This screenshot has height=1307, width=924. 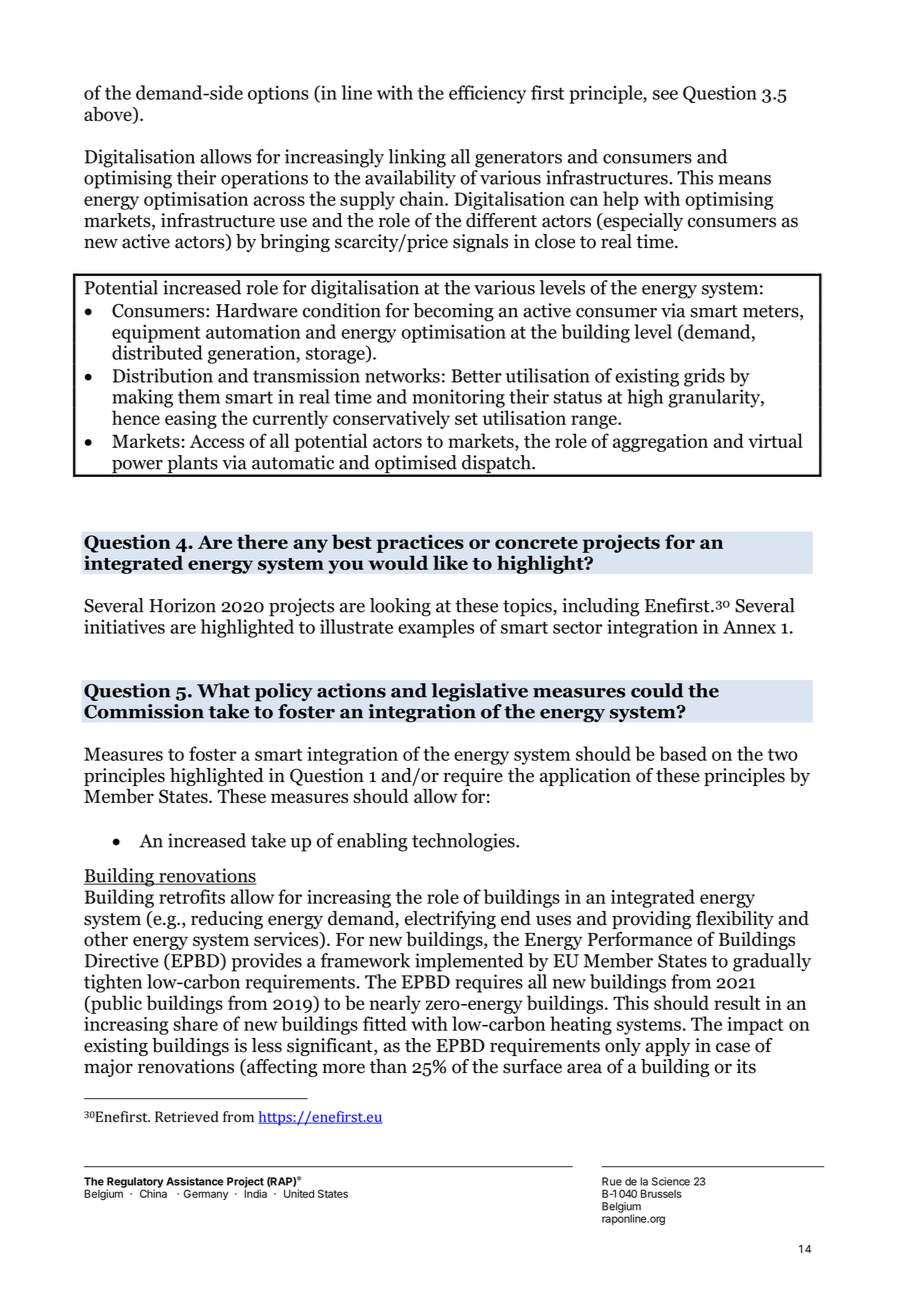 What do you see at coordinates (195, 1181) in the screenshot?
I see `Assistance` at bounding box center [195, 1181].
